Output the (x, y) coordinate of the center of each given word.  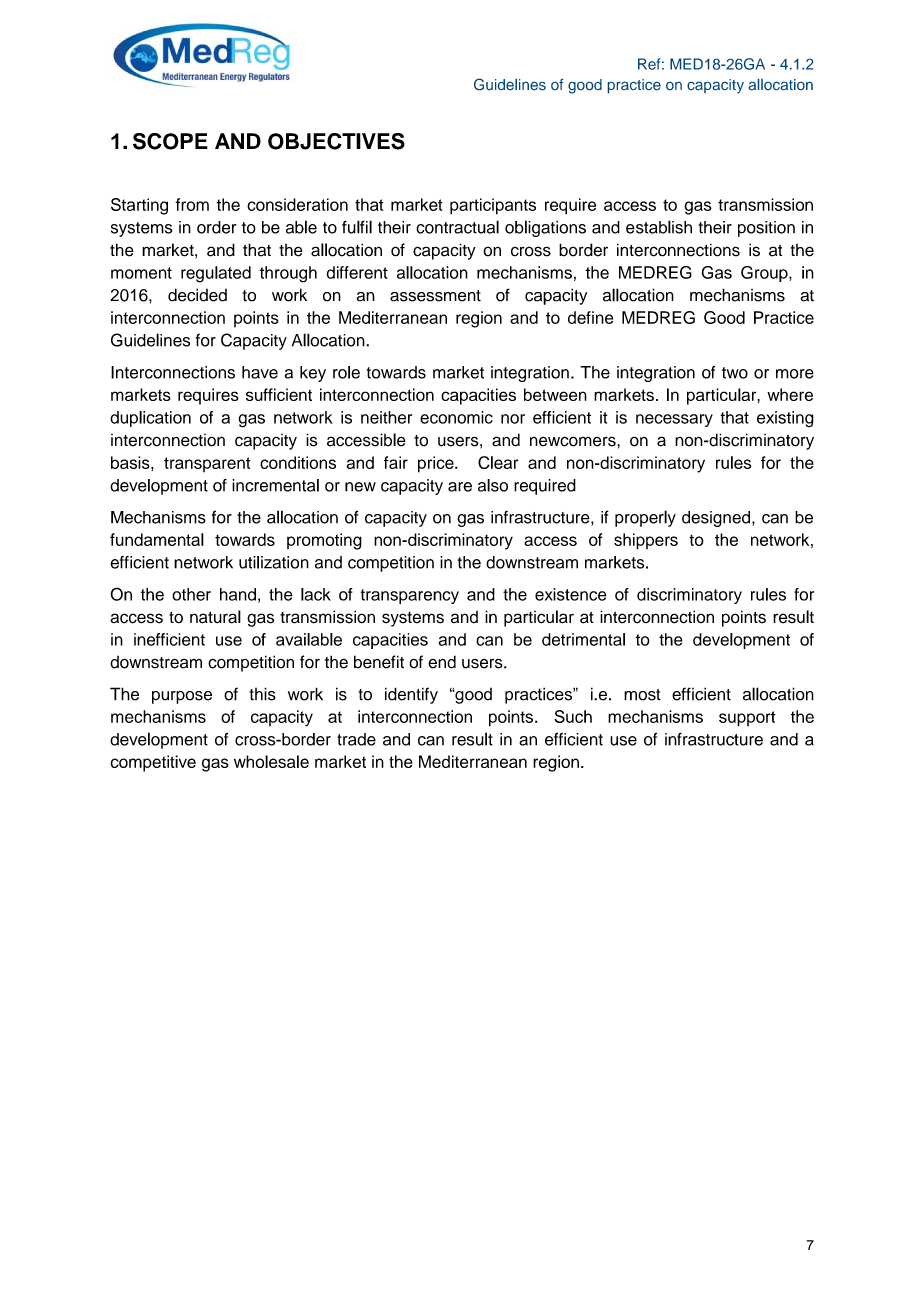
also (493, 485)
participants (493, 206)
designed (716, 519)
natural (215, 617)
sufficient (279, 394)
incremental (275, 485)
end (442, 662)
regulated (216, 274)
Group (765, 274)
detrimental (583, 639)
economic (456, 417)
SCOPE (170, 141)
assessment (435, 296)
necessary (674, 420)
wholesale (271, 761)
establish (659, 227)
